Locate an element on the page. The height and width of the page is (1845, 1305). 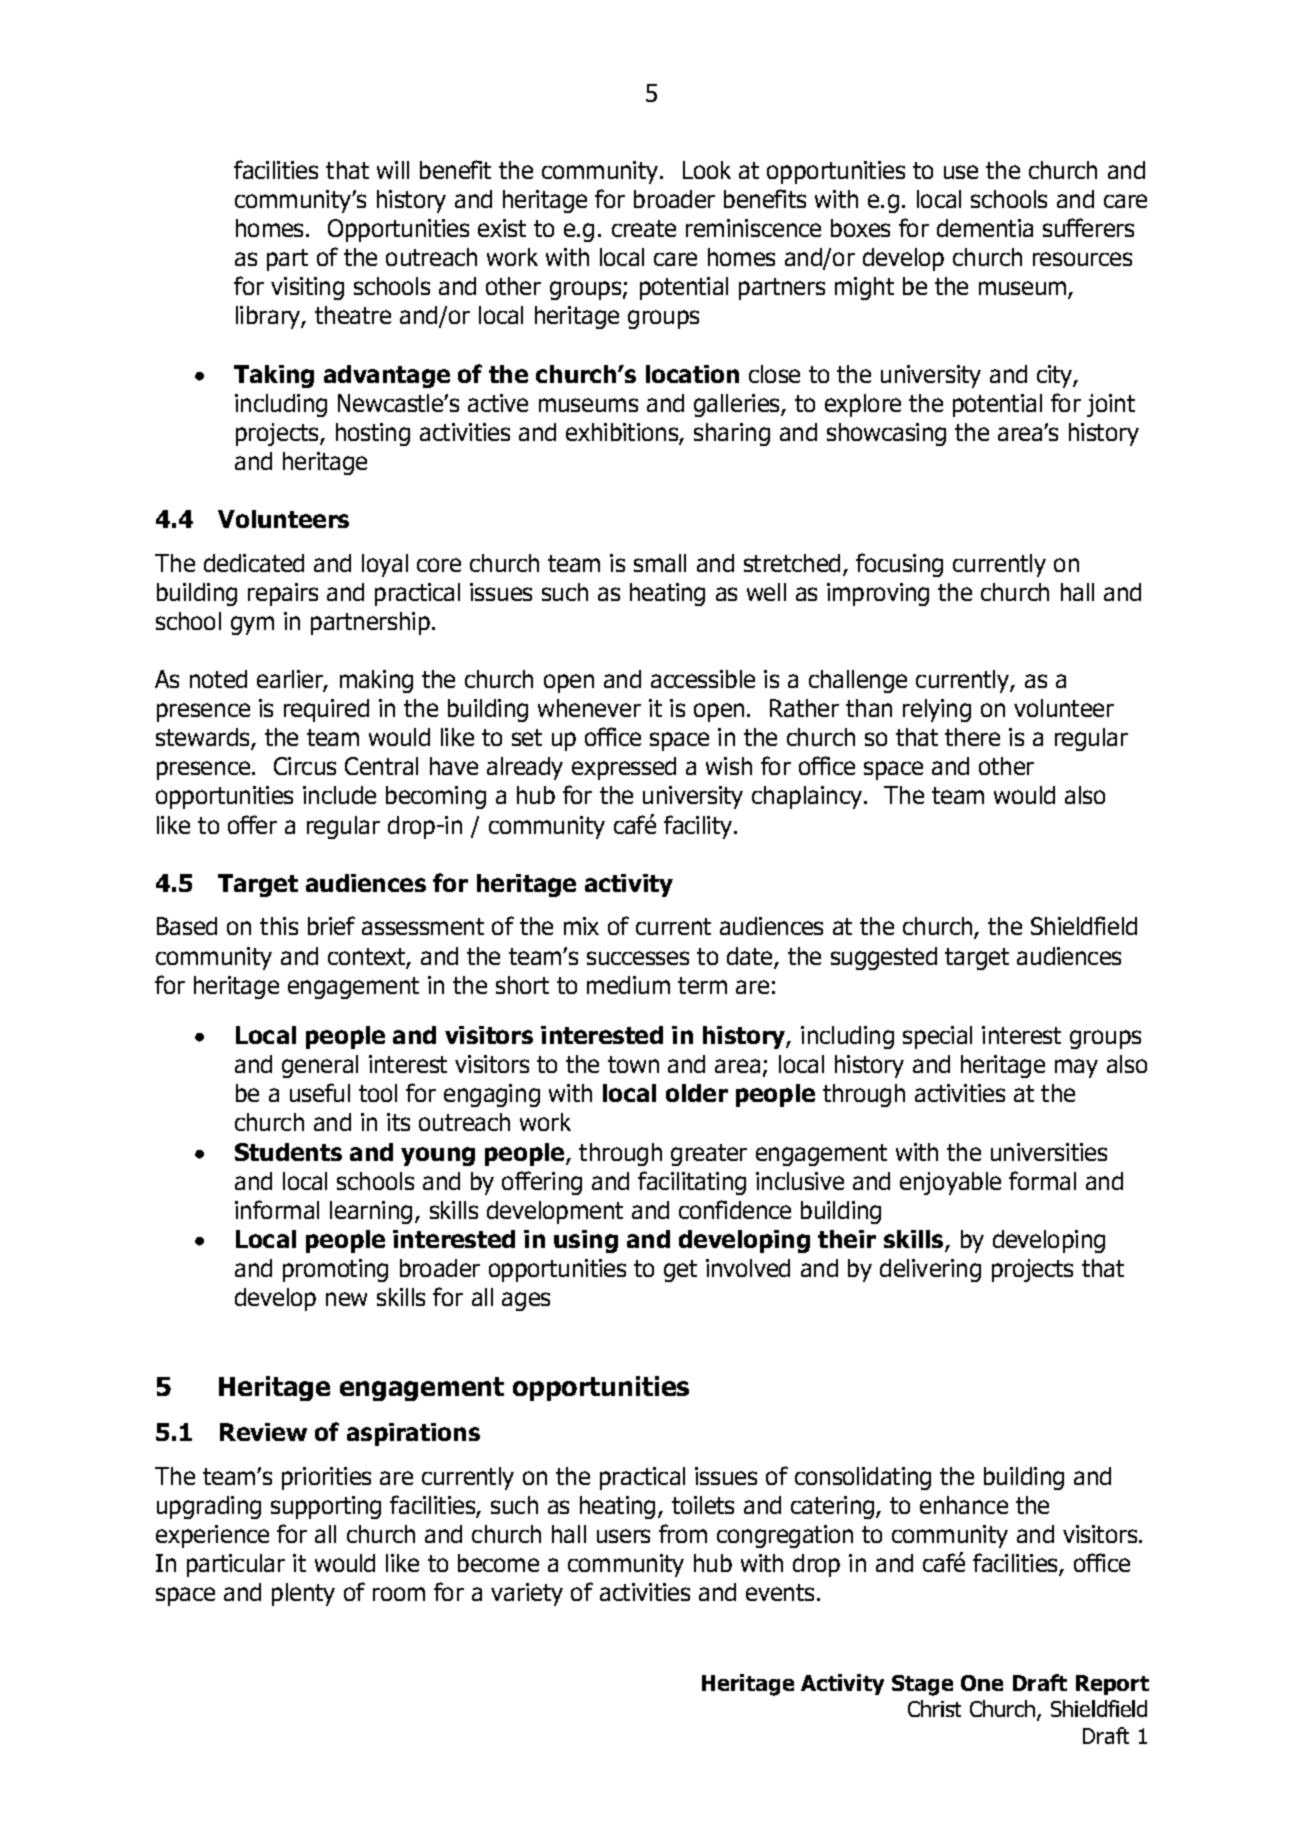
dementia is located at coordinates (985, 228).
